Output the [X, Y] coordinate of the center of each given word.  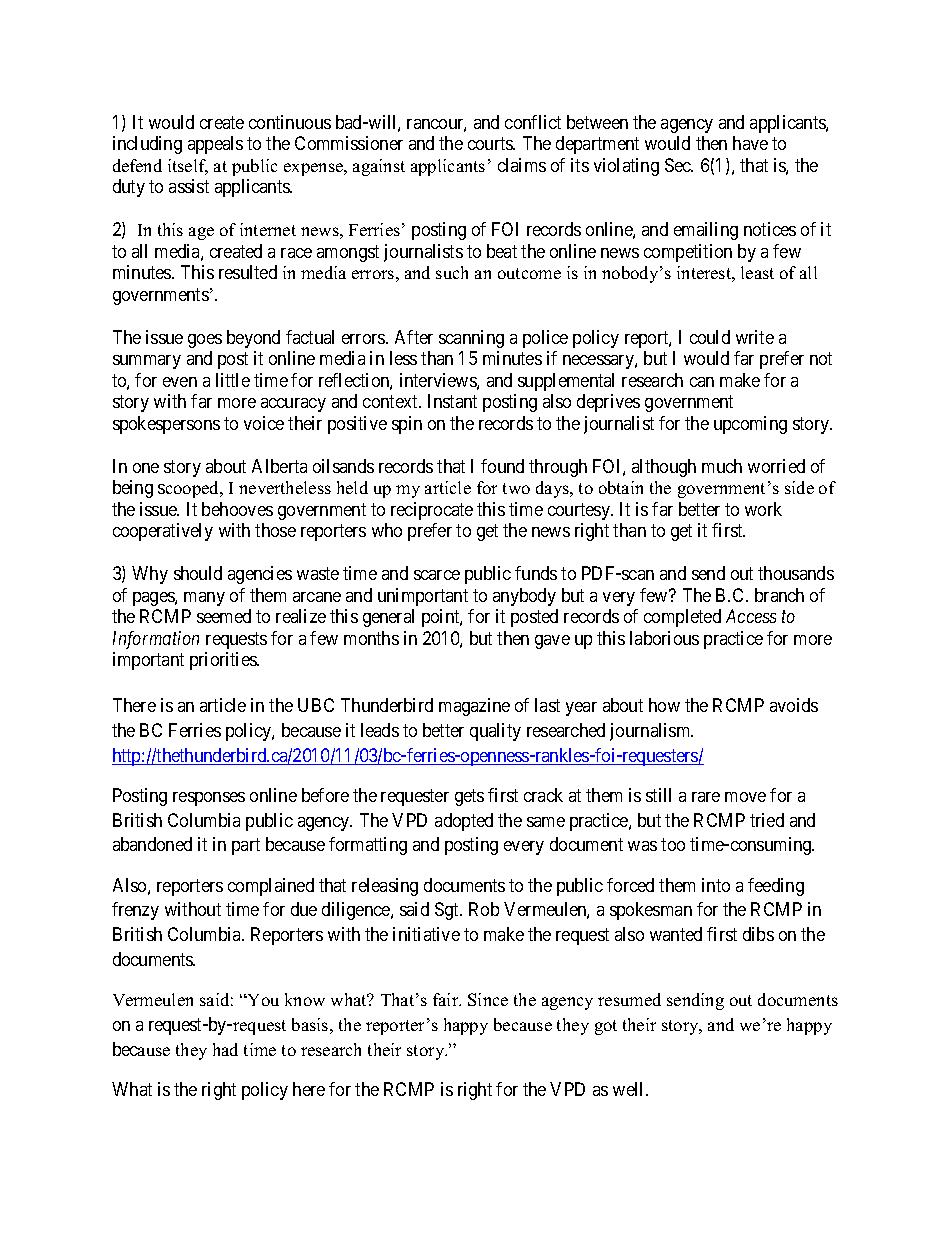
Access [751, 616]
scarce [437, 575]
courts [491, 144]
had [225, 1049]
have [750, 143]
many [204, 599]
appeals [215, 145]
